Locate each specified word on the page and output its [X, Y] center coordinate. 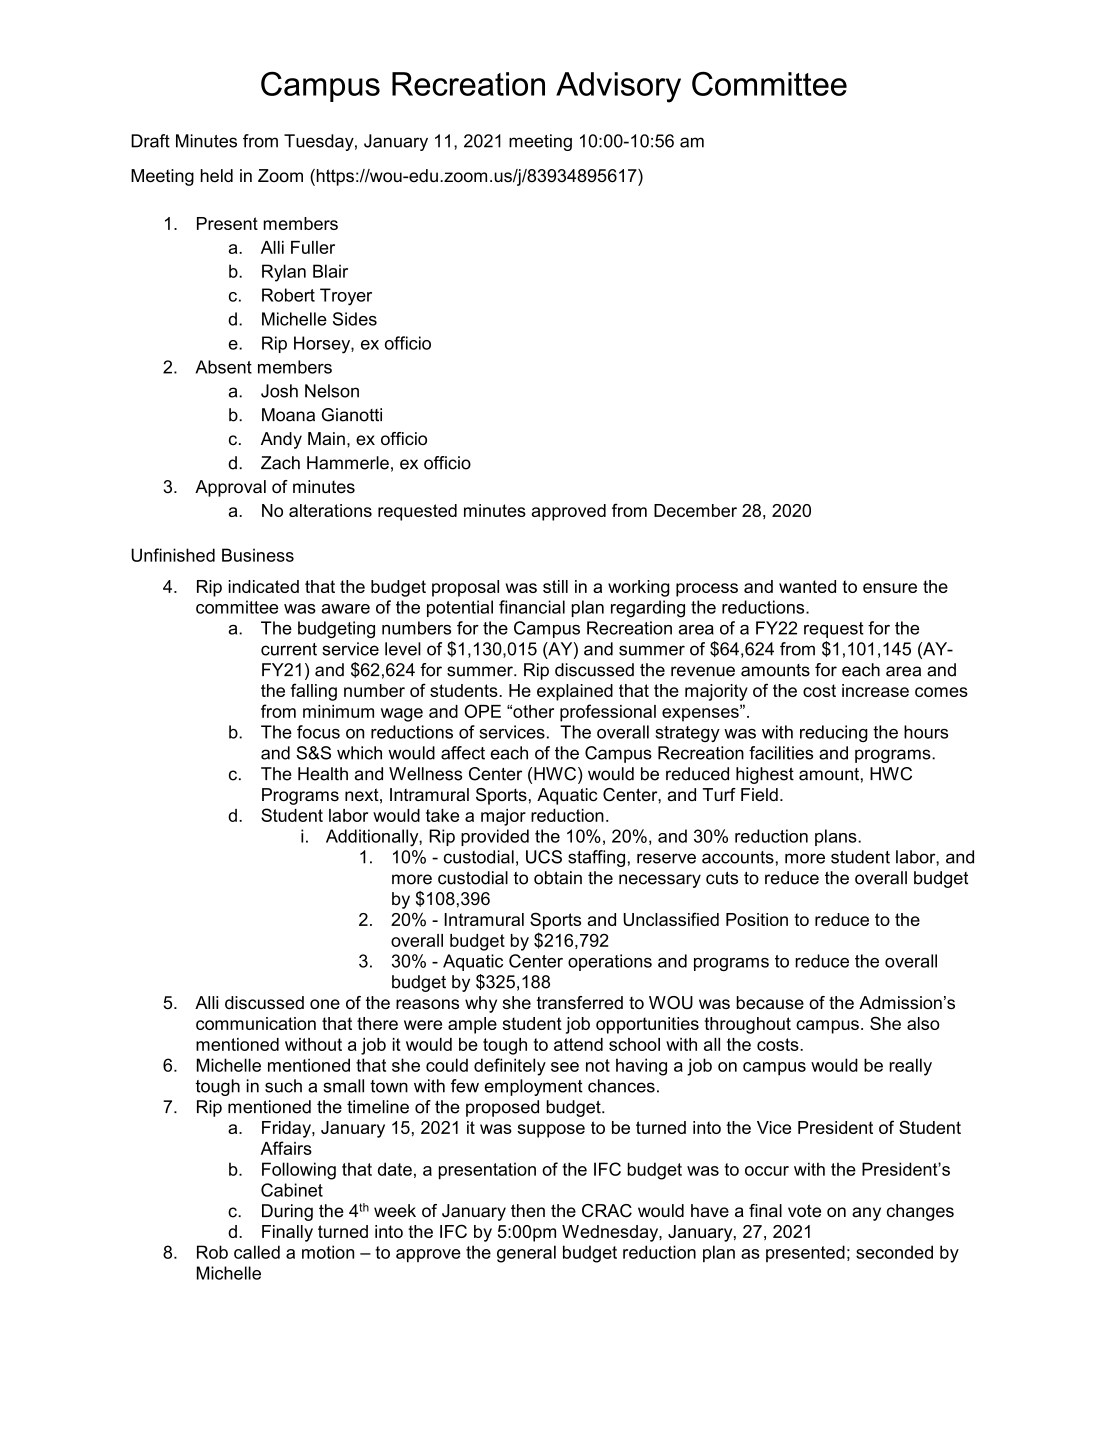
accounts [738, 857]
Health [323, 774]
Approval [230, 488]
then [528, 1210]
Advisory [618, 87]
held [217, 175]
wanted [807, 586]
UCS [544, 857]
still [555, 586]
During [287, 1212]
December [695, 510]
